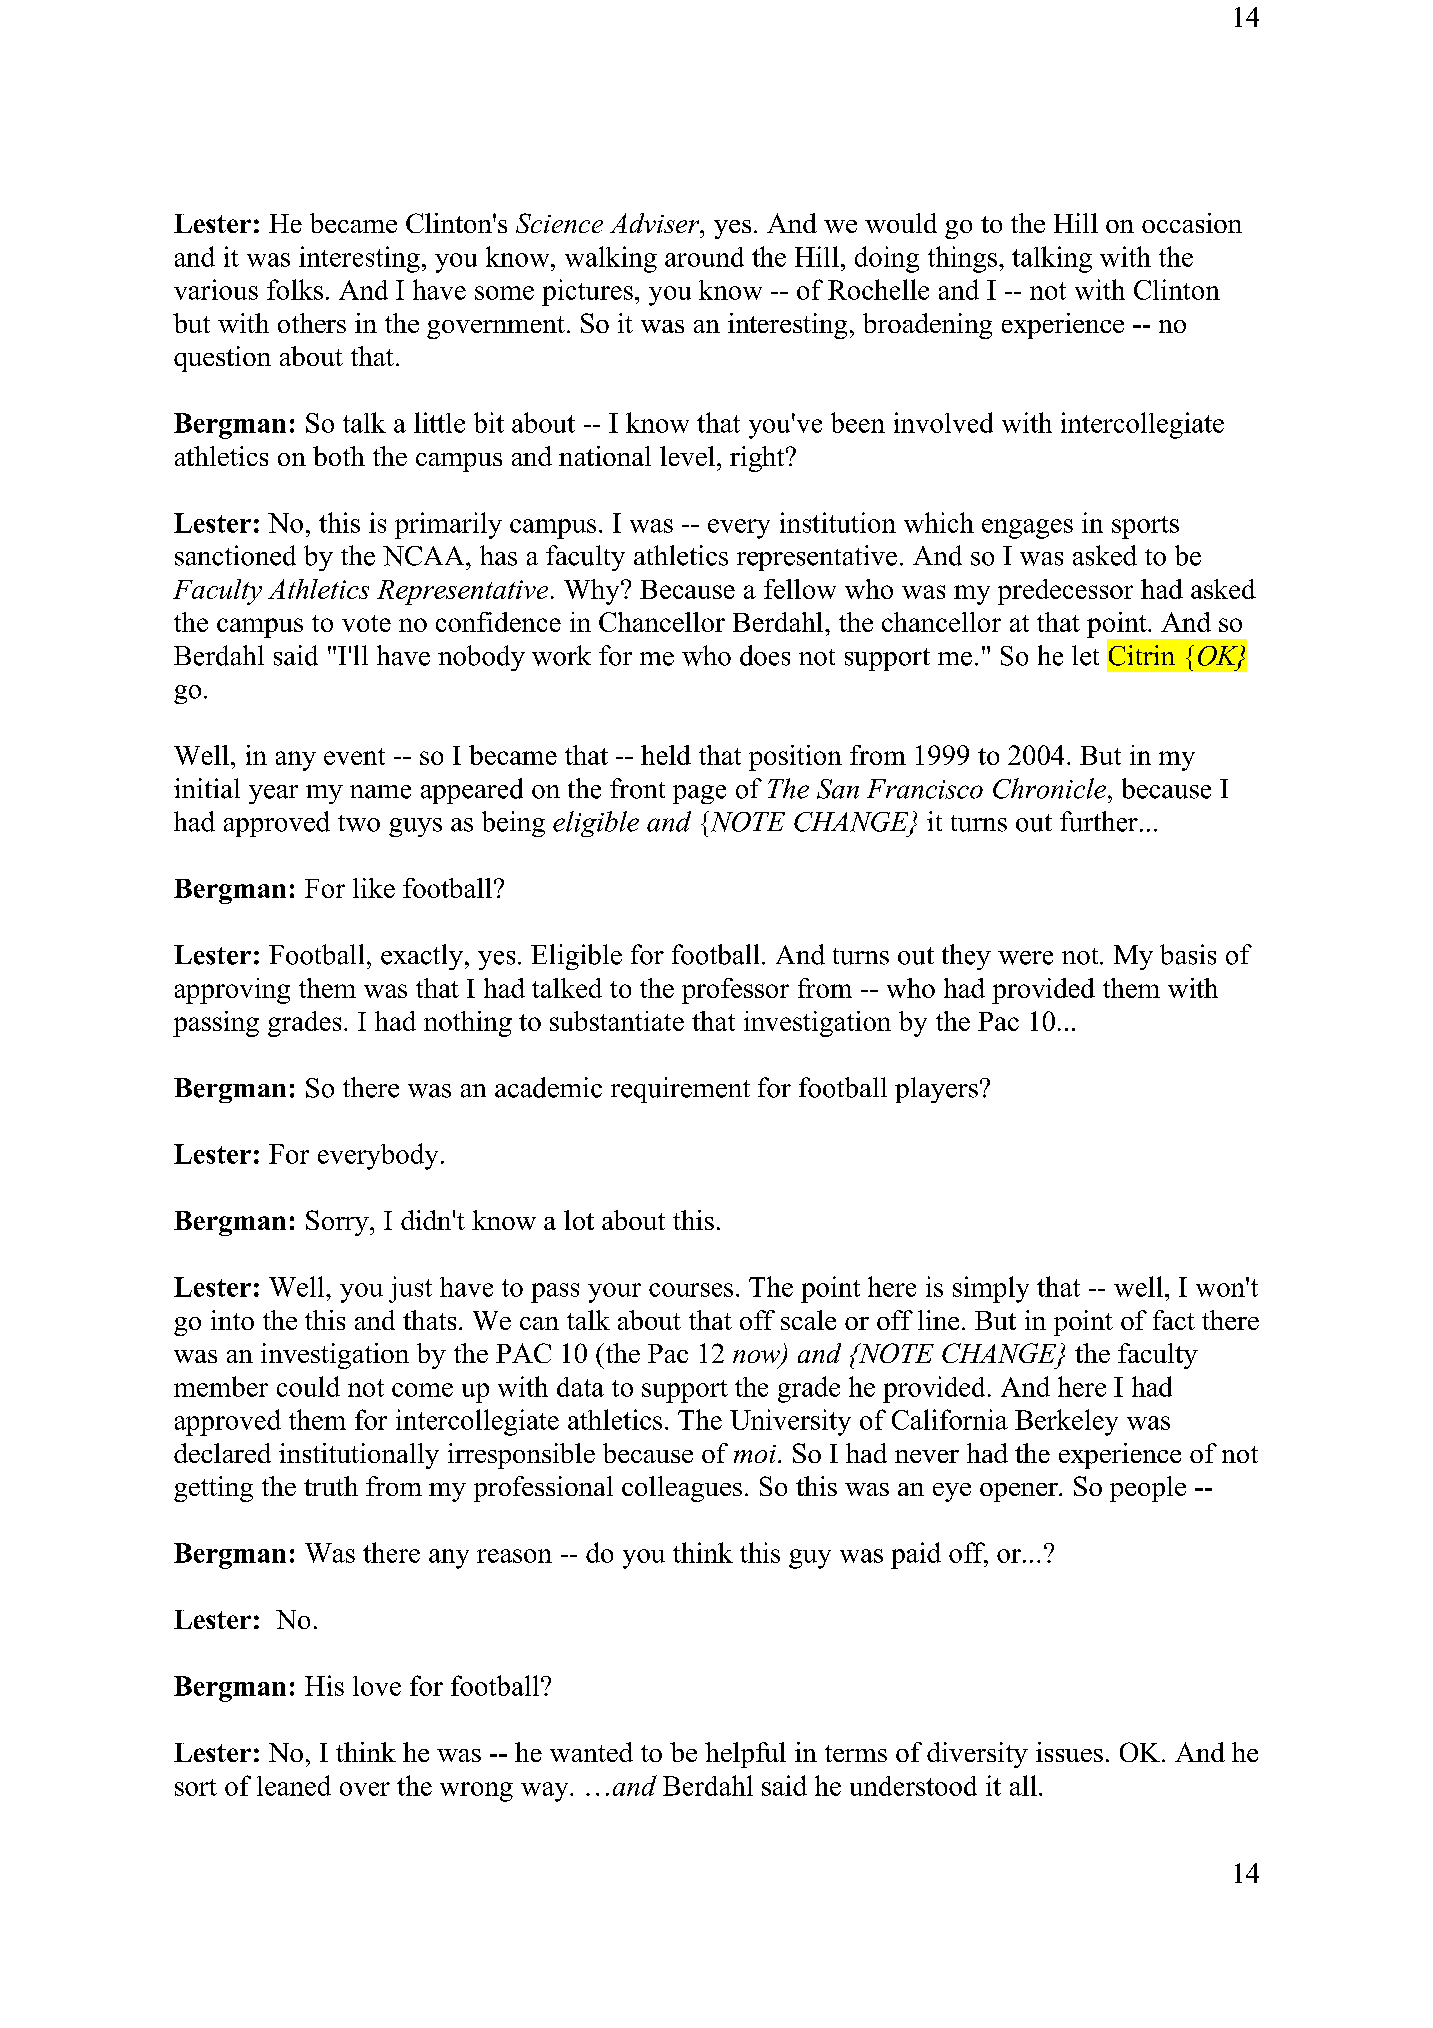 This screenshot has width=1433, height=2028. Describe the element at coordinates (704, 257) in the screenshot. I see `around` at that location.
